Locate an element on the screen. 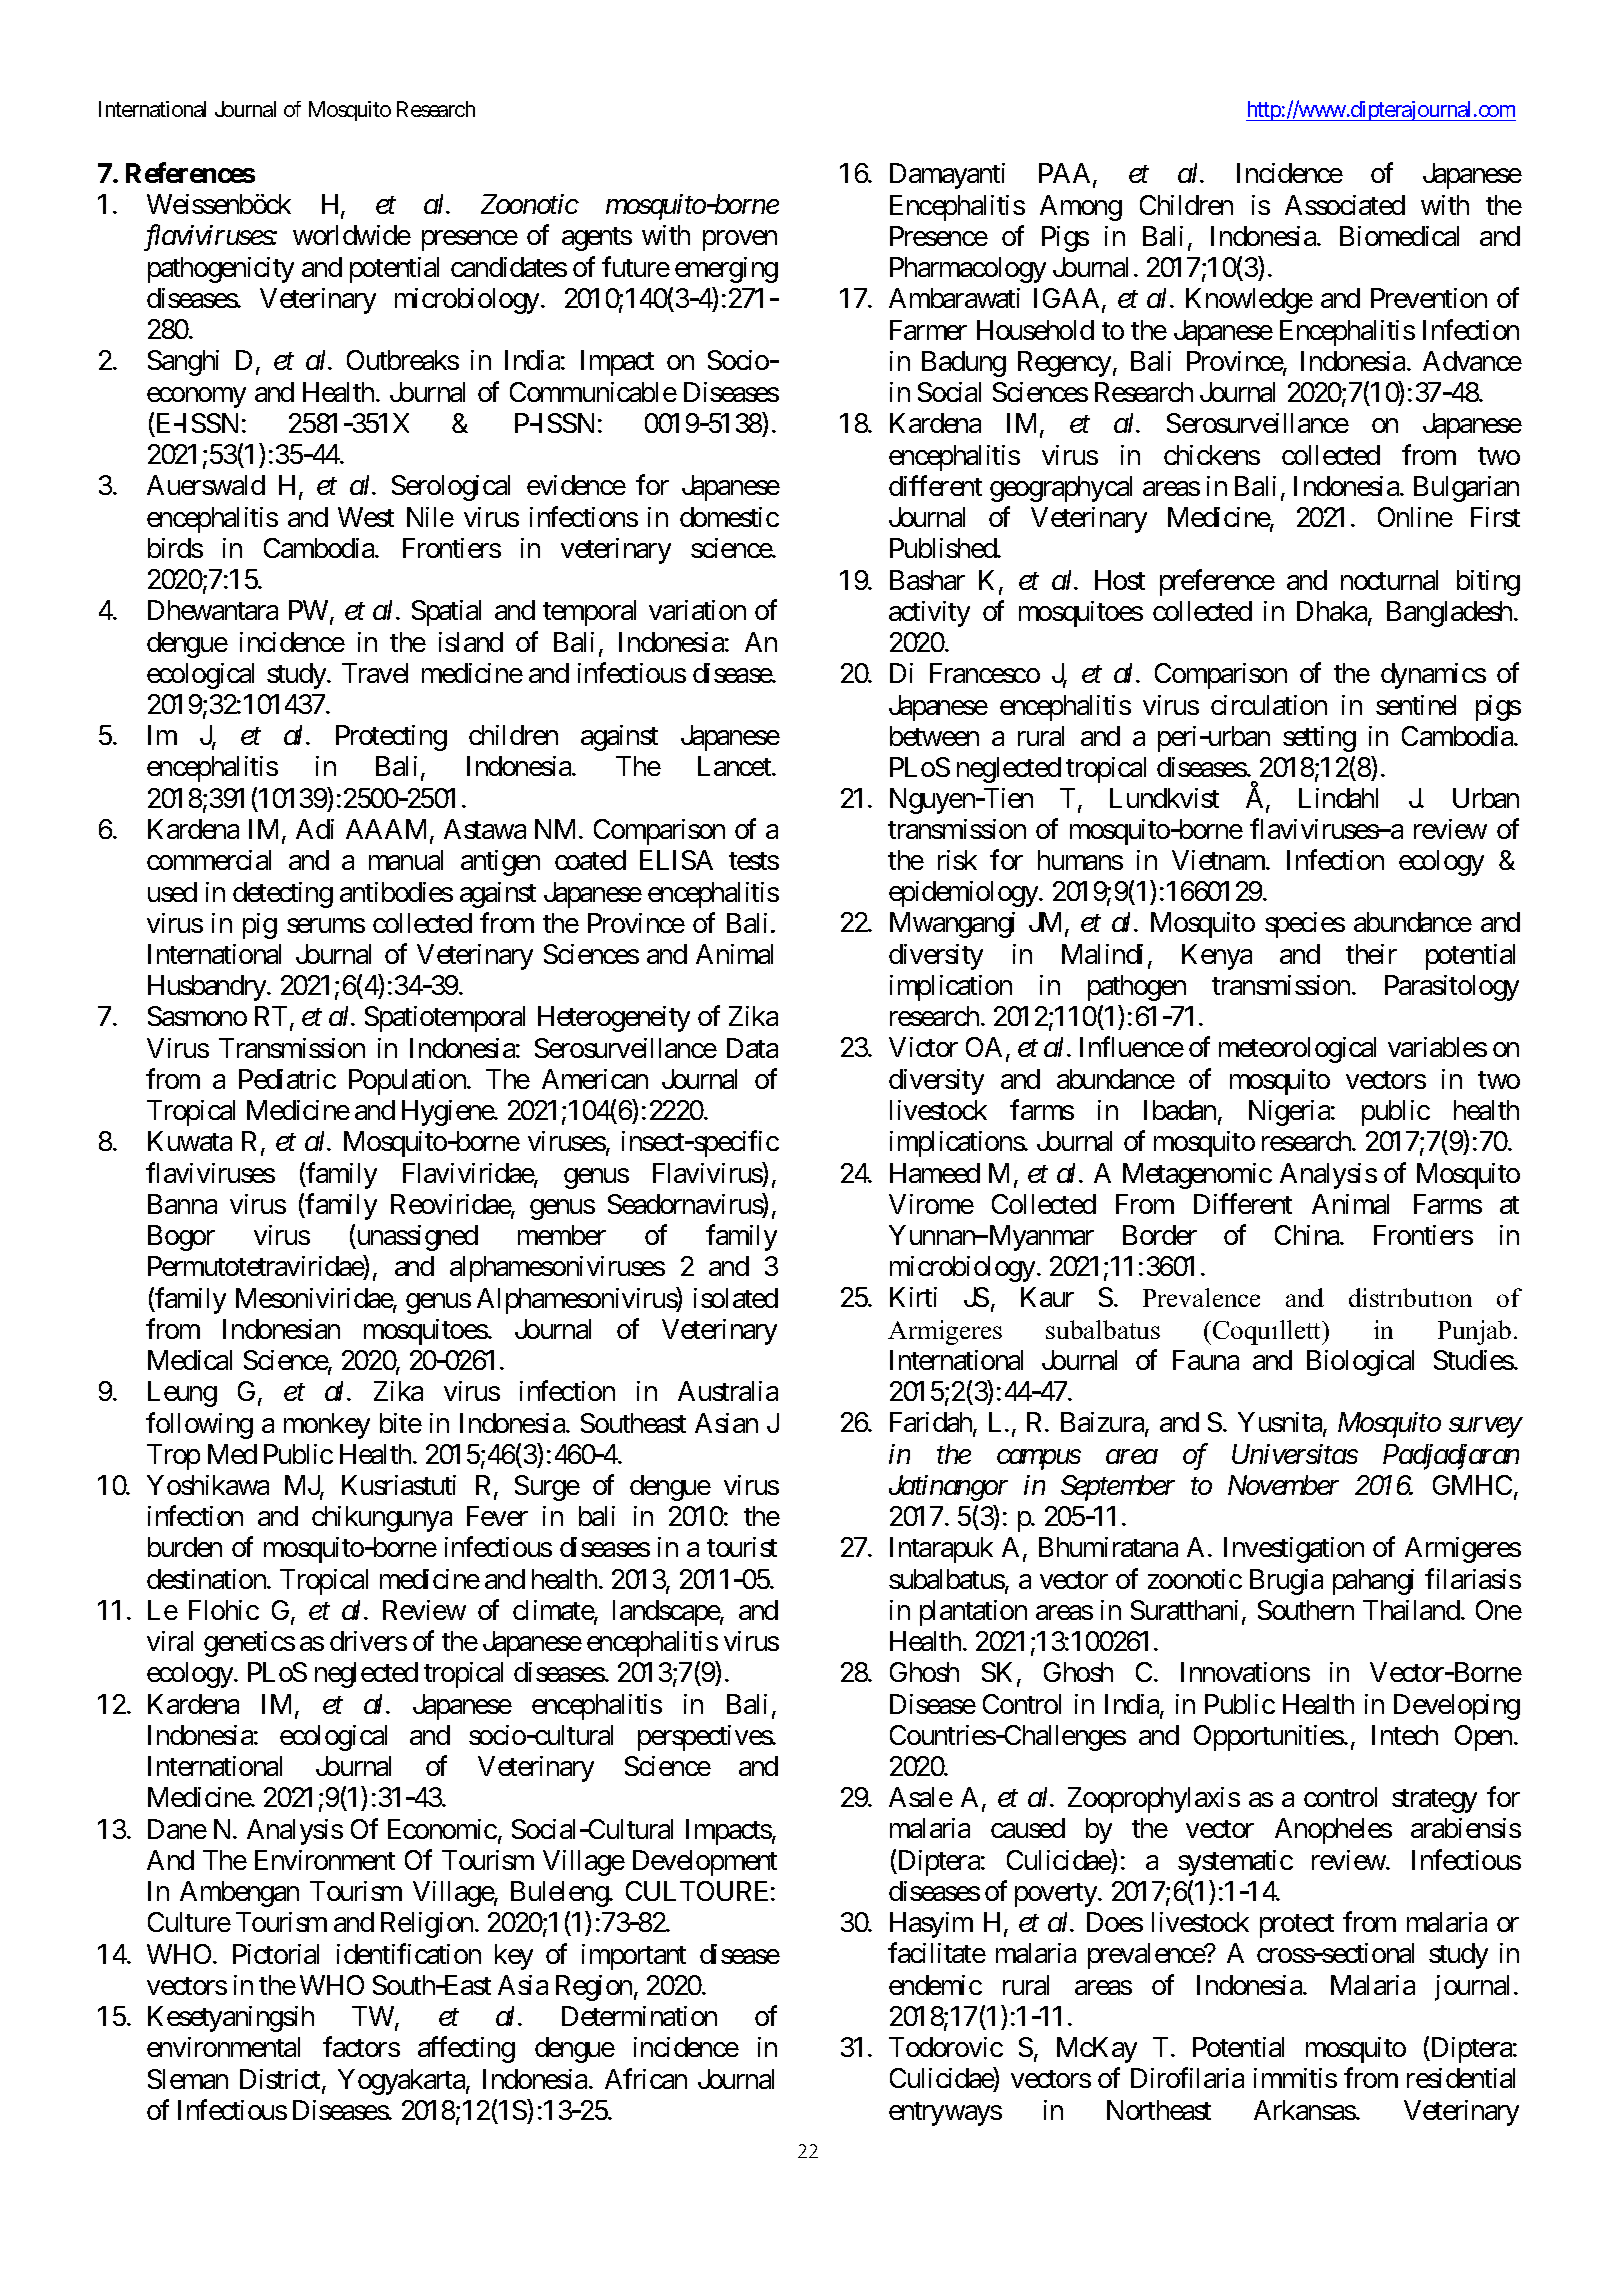  tourist is located at coordinates (742, 1547).
